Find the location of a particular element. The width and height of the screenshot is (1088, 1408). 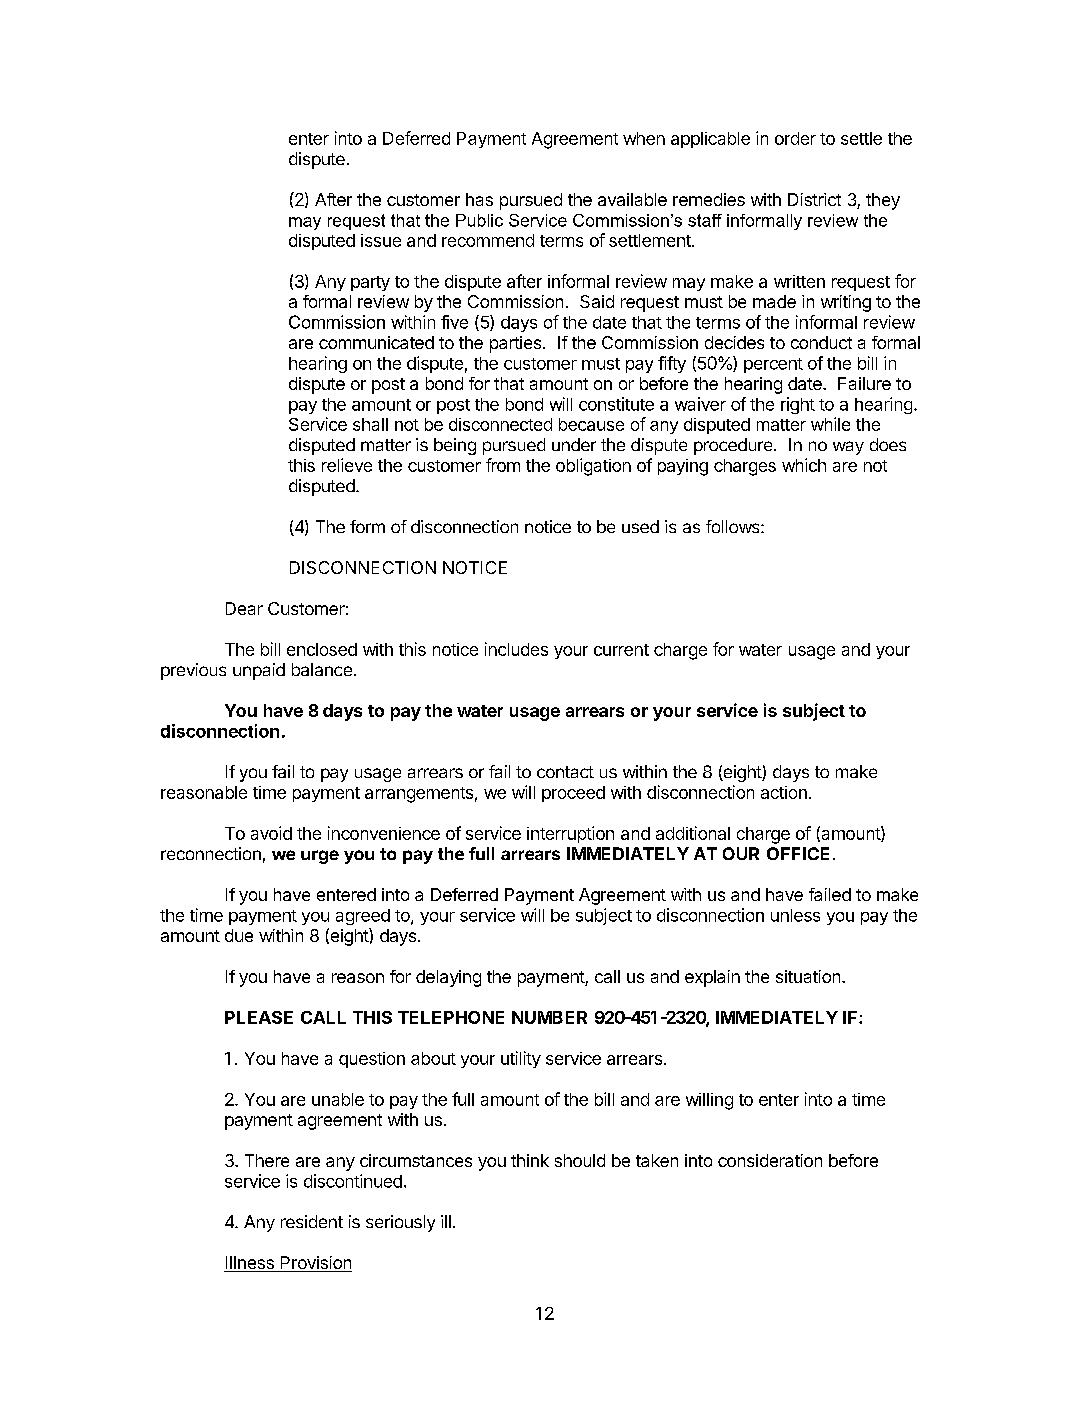

has is located at coordinates (479, 199).
